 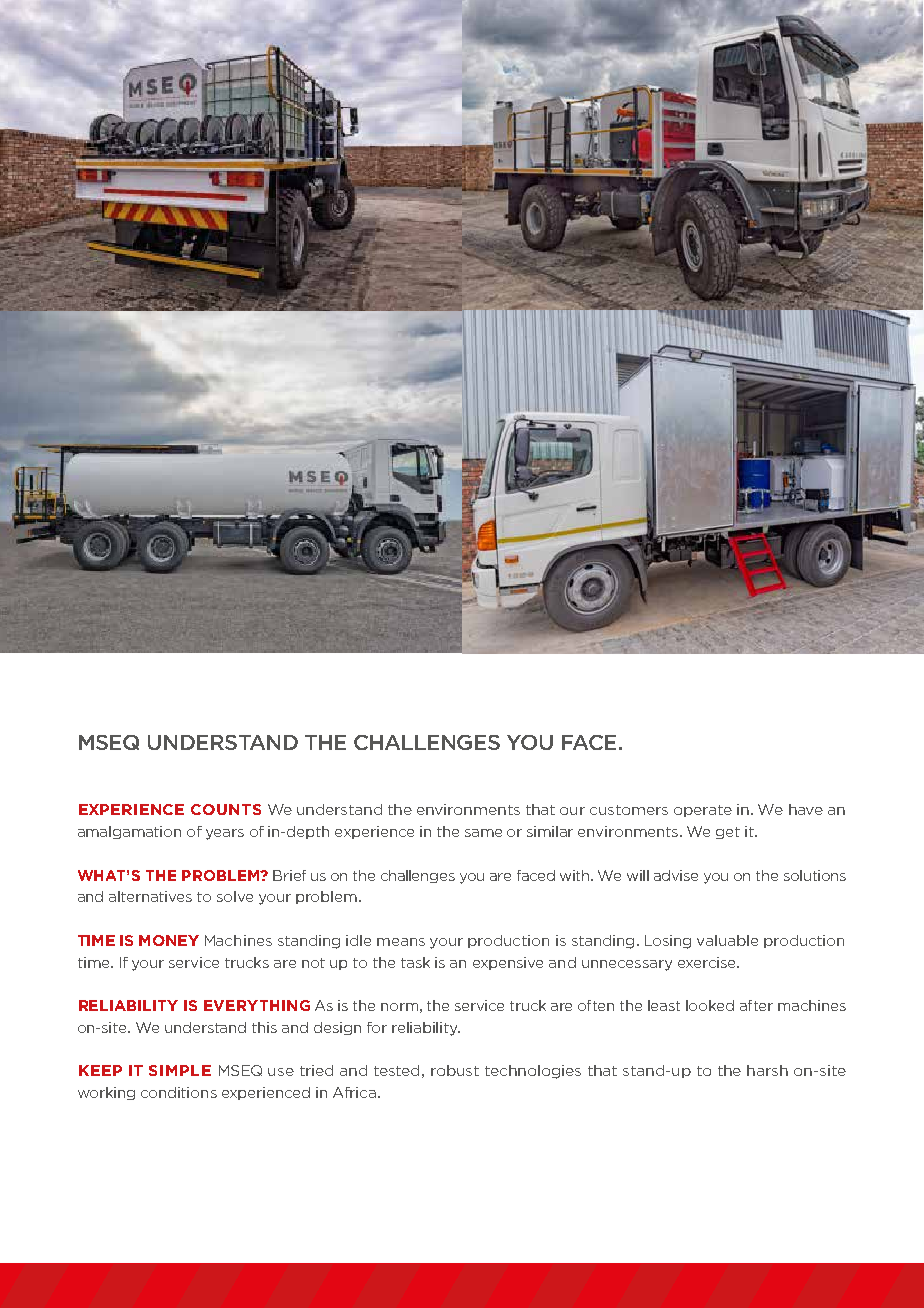 What do you see at coordinates (150, 896) in the screenshot?
I see `alternatives` at bounding box center [150, 896].
